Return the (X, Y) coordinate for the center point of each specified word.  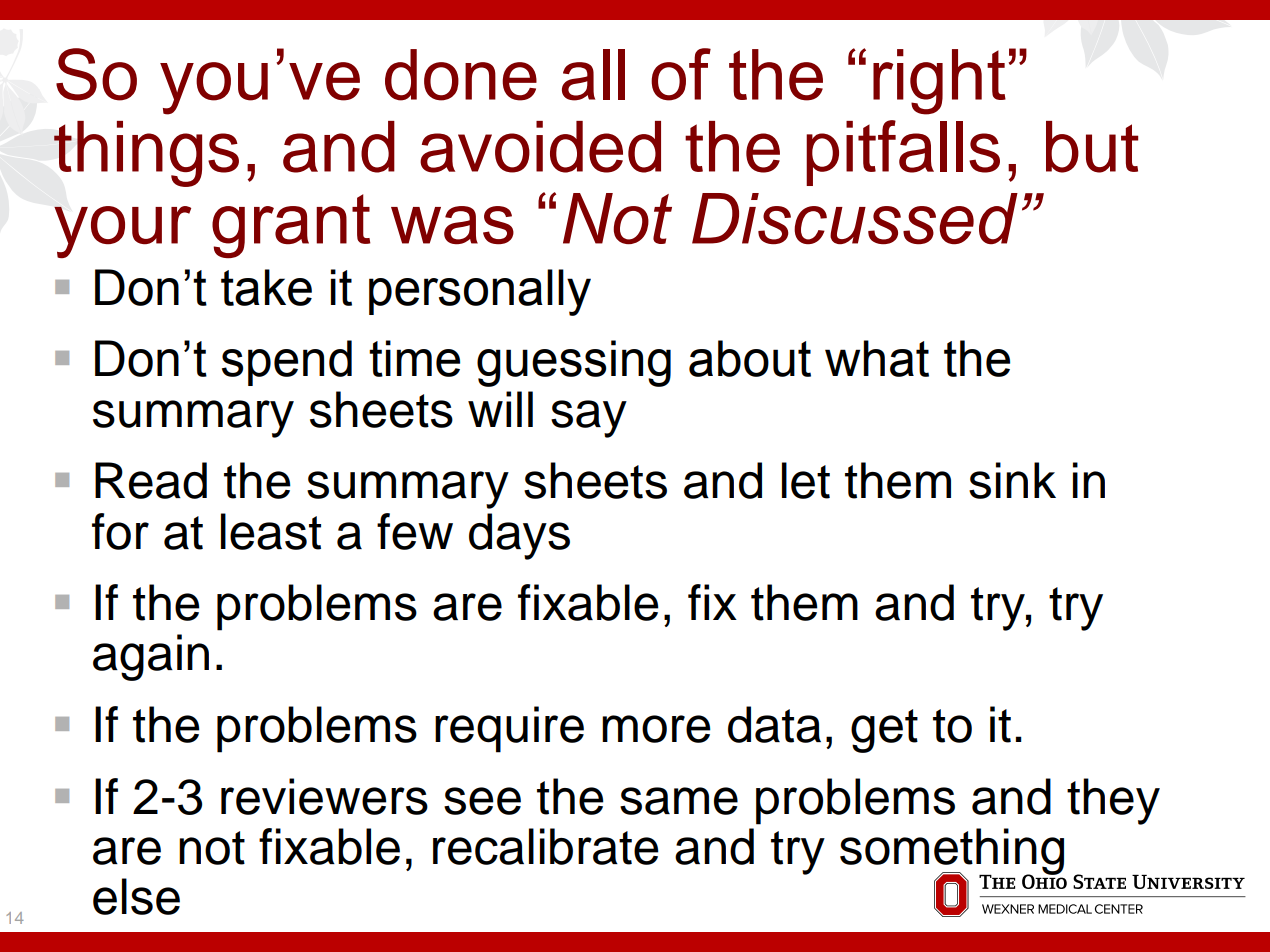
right (939, 82)
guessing (574, 363)
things (146, 154)
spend (287, 363)
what (877, 358)
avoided (540, 147)
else (136, 896)
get (884, 731)
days (519, 536)
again (151, 657)
